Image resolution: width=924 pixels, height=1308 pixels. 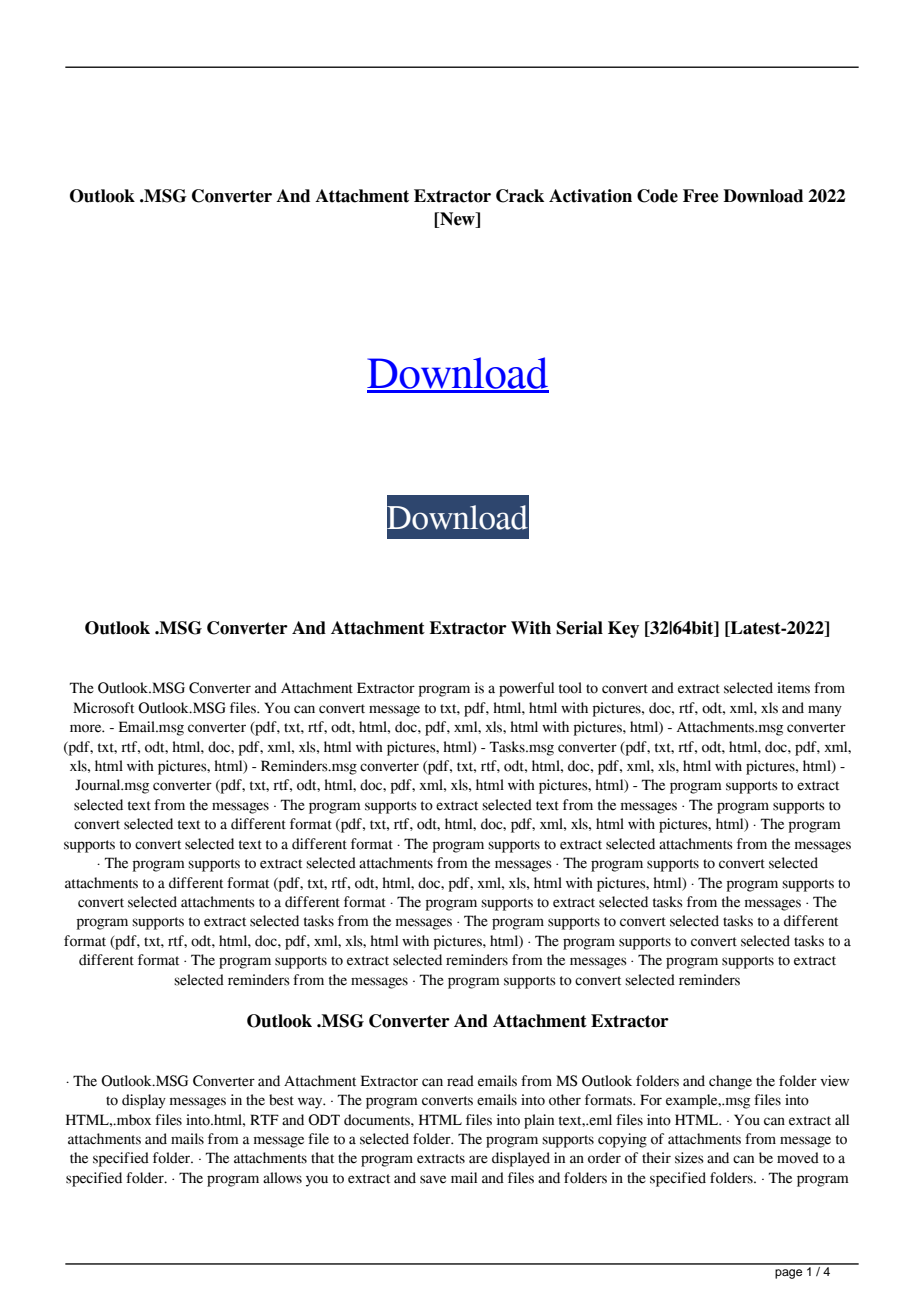 What do you see at coordinates (433, 1179) in the screenshot?
I see `save` at bounding box center [433, 1179].
